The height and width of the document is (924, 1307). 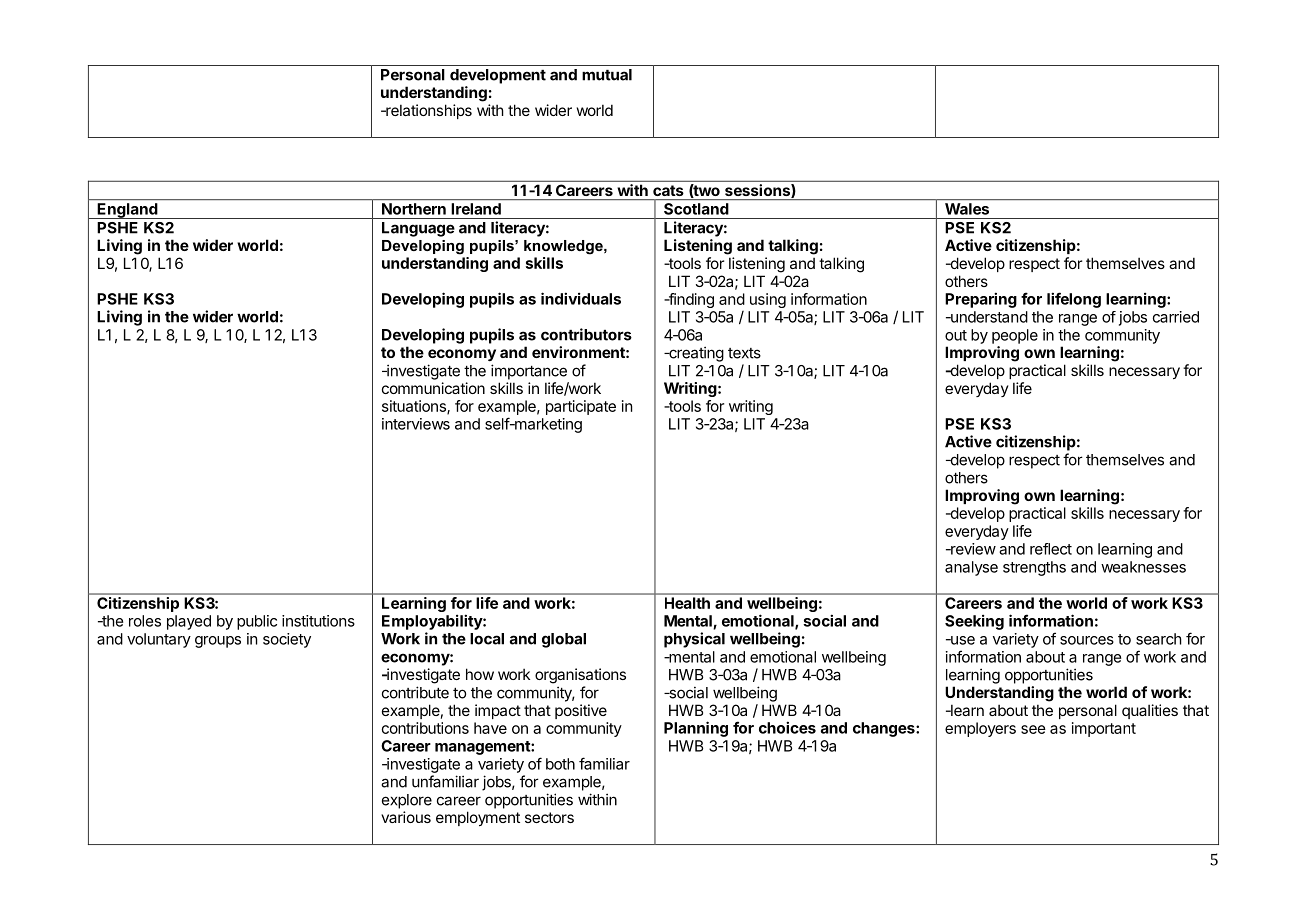 I want to click on interviews, so click(x=416, y=424).
